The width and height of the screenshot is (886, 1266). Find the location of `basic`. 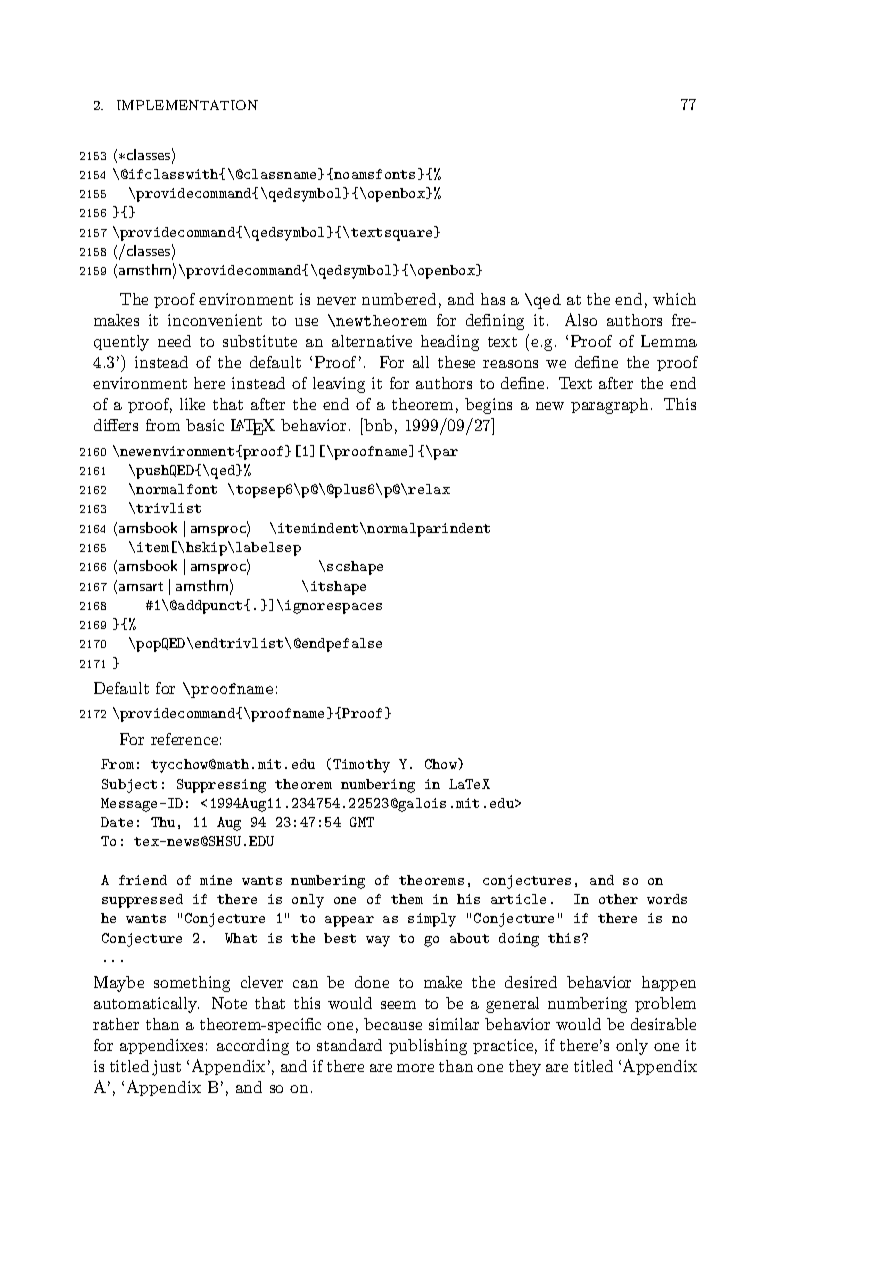

basic is located at coordinates (205, 425).
